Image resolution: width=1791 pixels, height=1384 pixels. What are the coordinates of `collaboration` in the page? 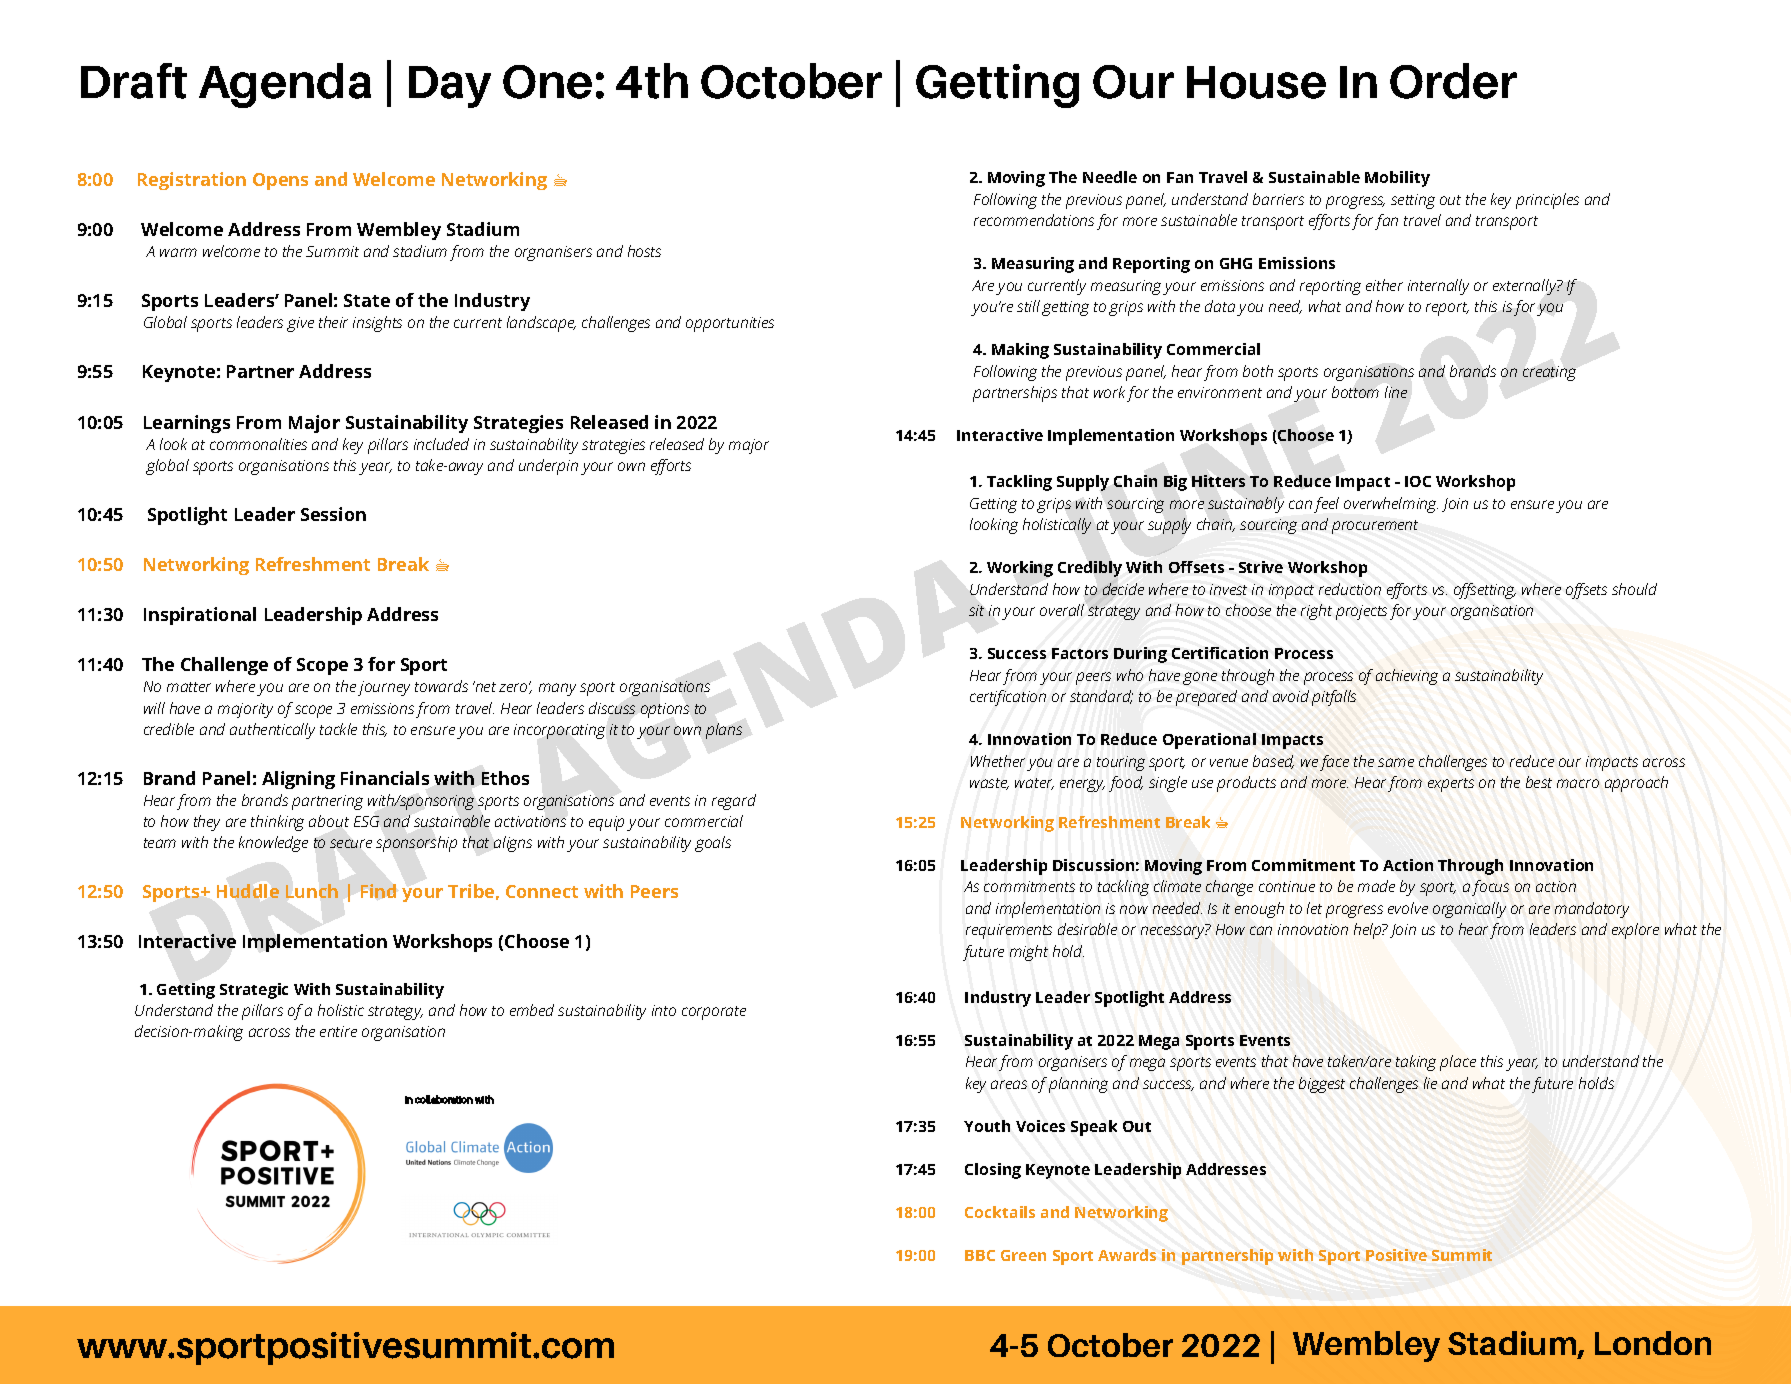 It's located at (444, 1099).
